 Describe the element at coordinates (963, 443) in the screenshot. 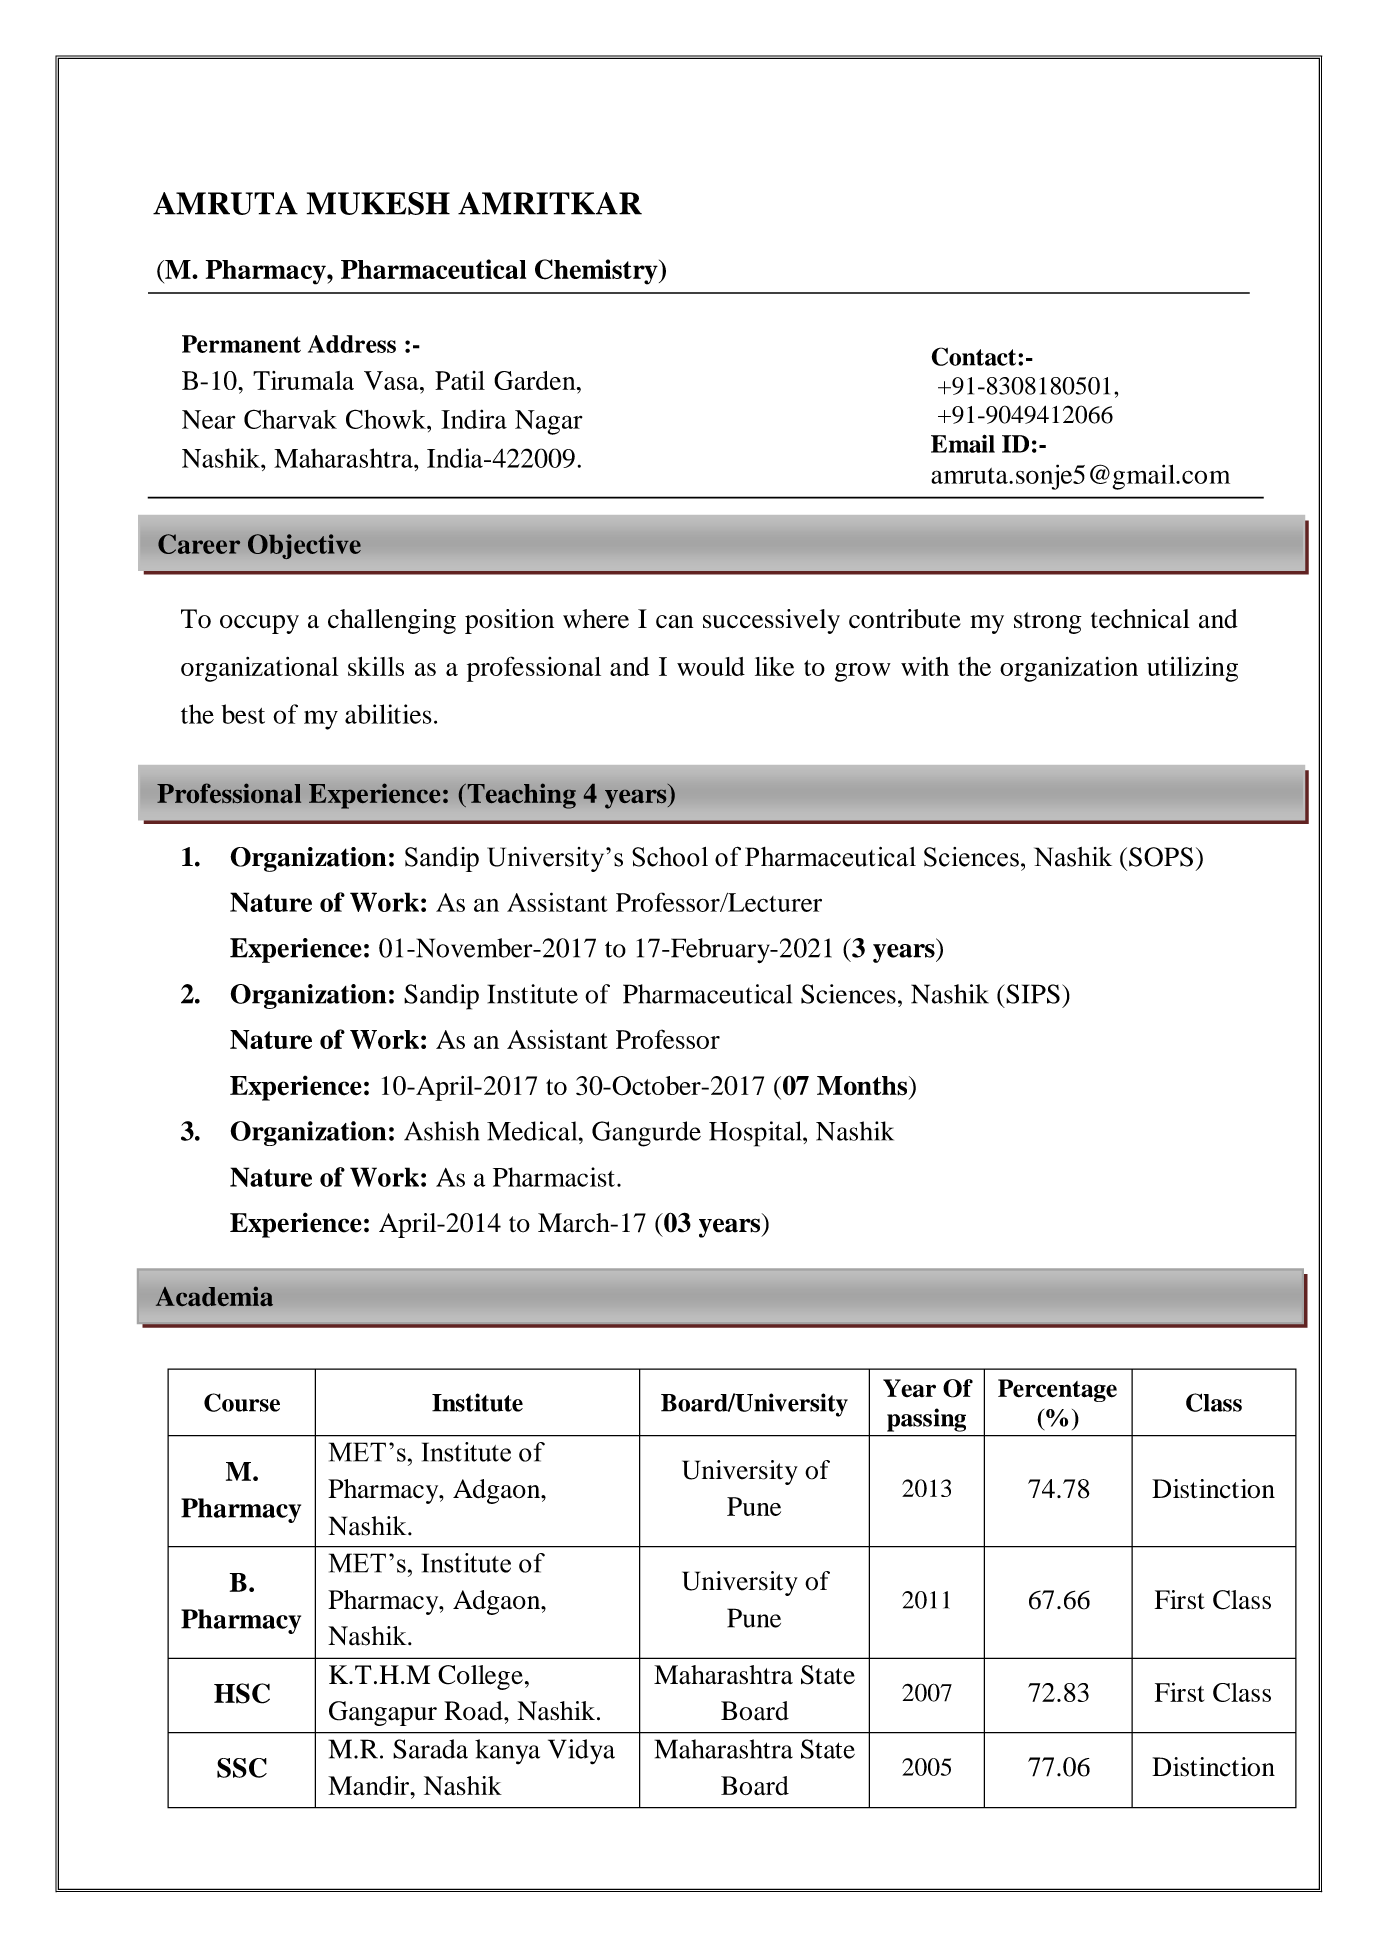

I see `Email` at that location.
